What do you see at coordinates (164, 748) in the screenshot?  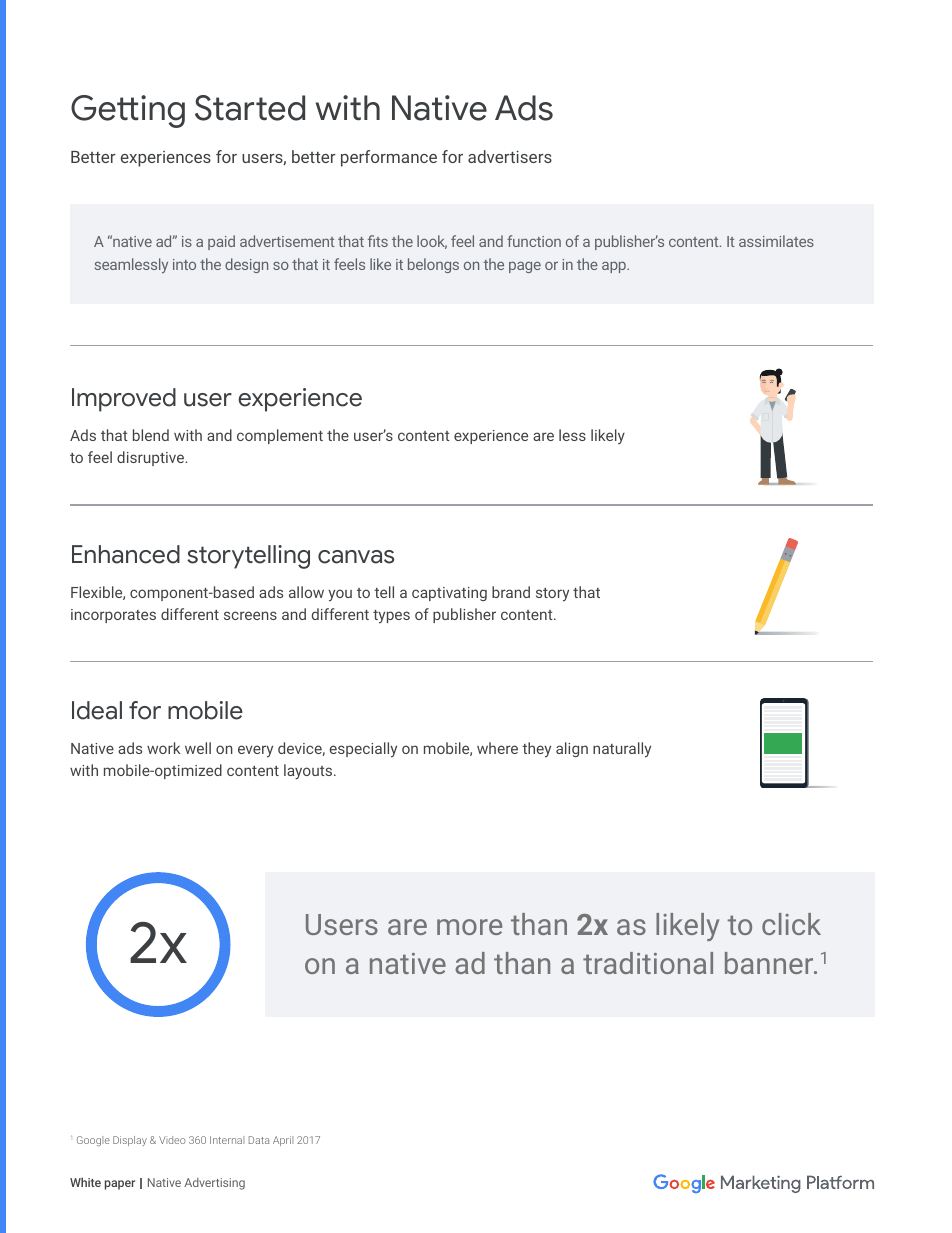 I see `work` at bounding box center [164, 748].
